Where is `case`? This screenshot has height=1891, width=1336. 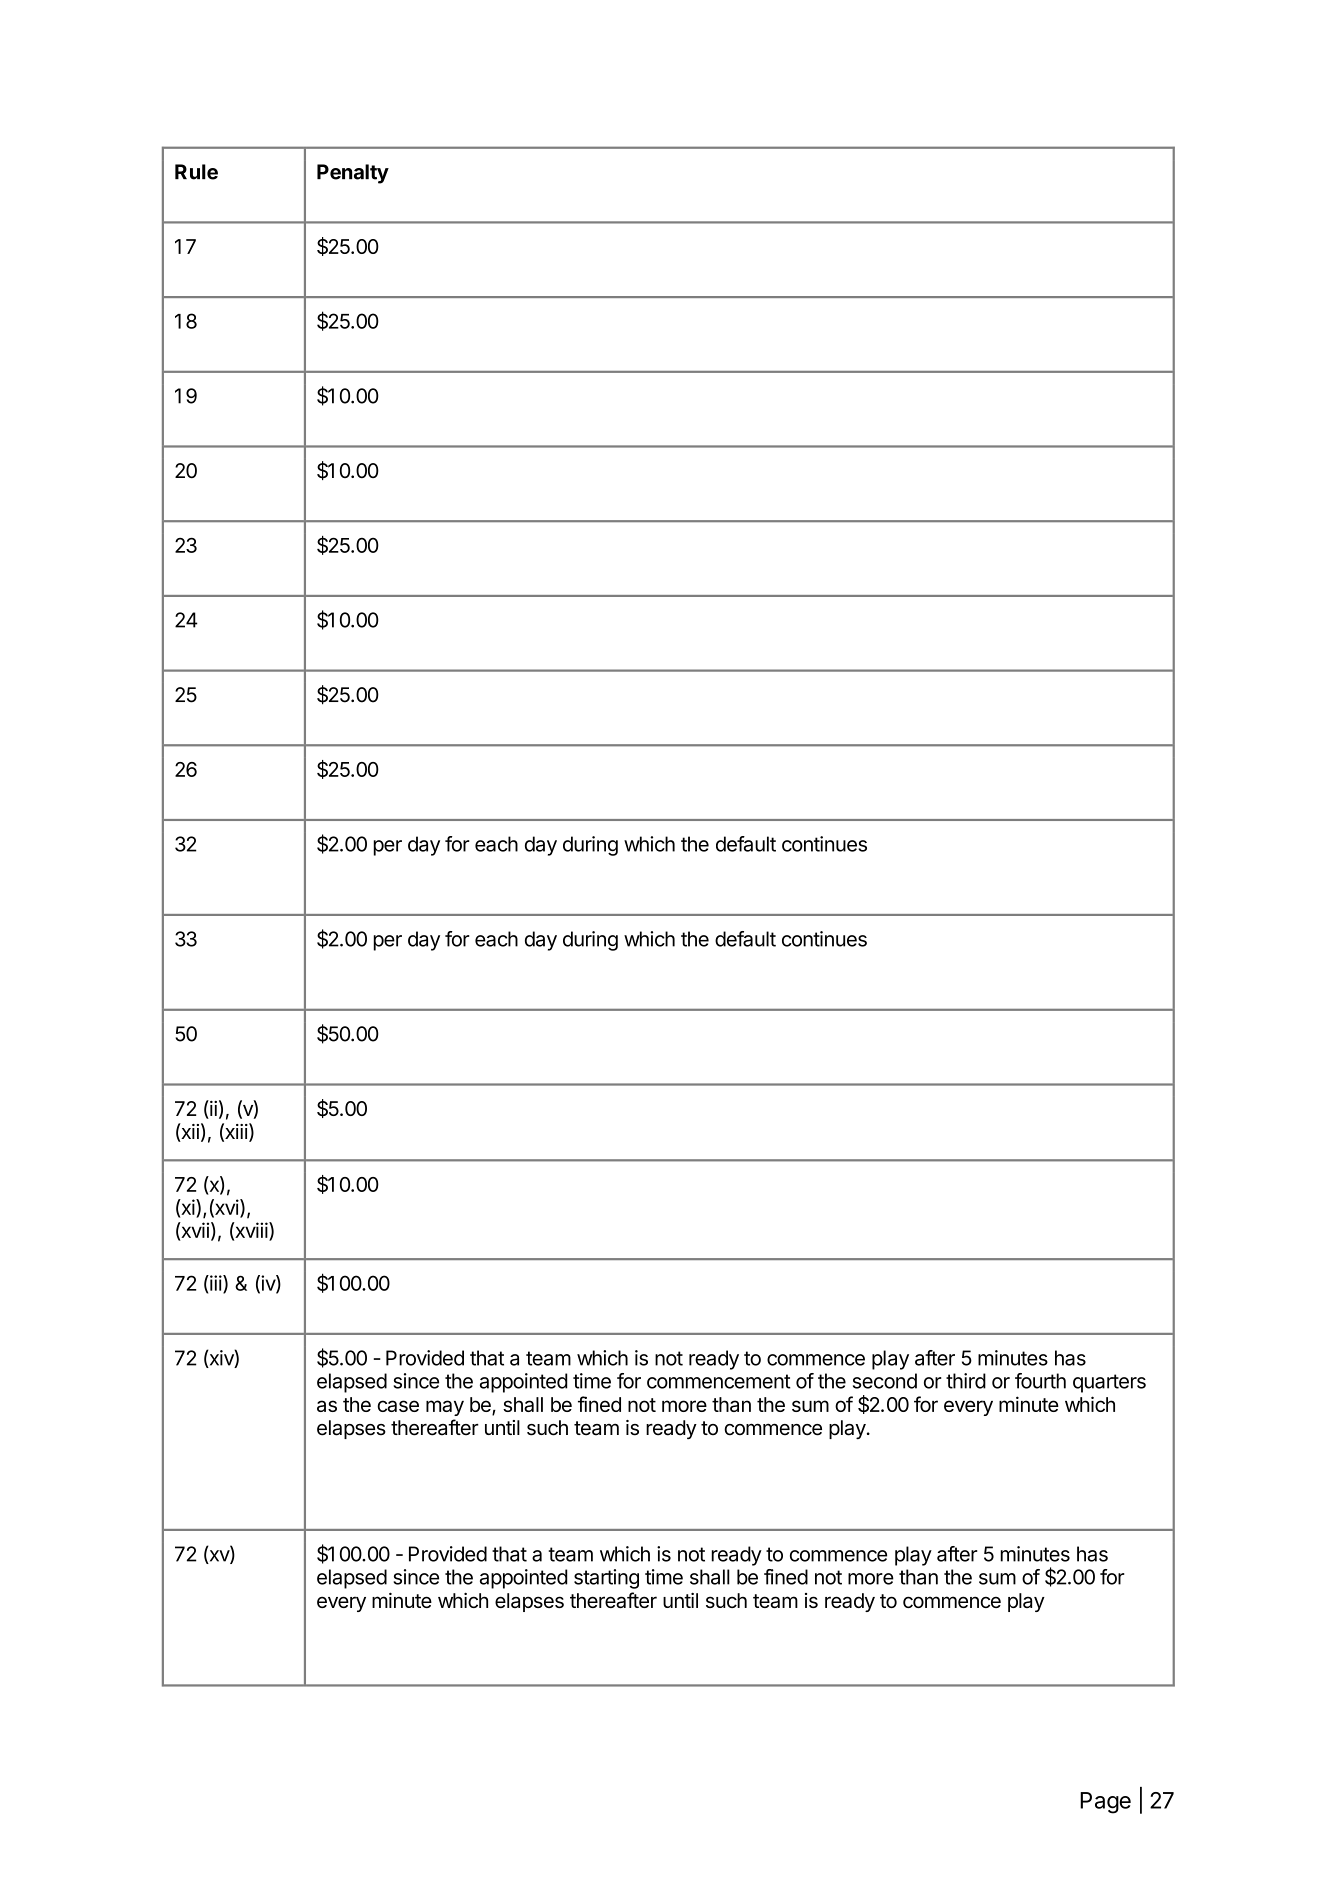 case is located at coordinates (398, 1406).
